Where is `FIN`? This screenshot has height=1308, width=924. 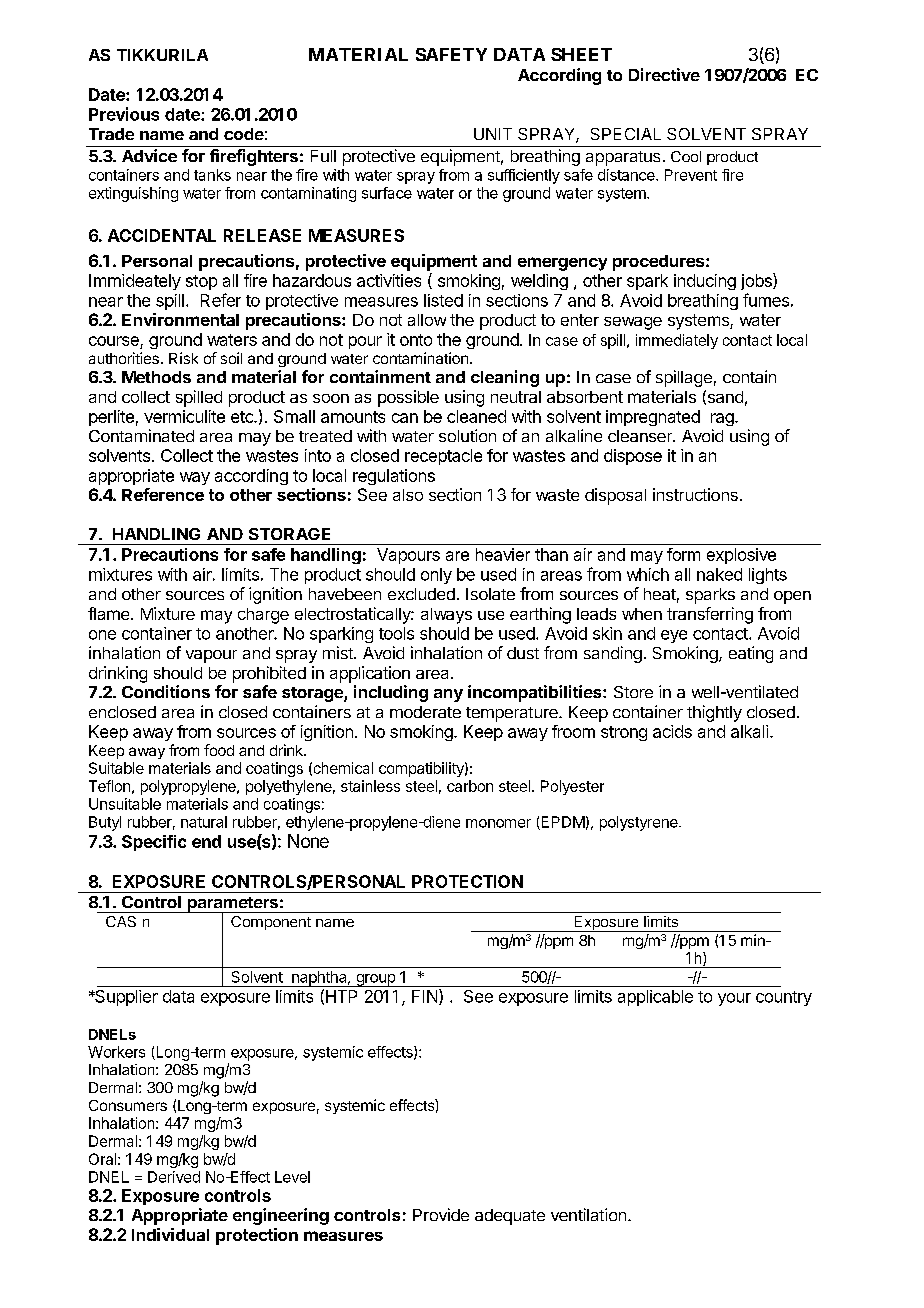
FIN is located at coordinates (426, 997).
